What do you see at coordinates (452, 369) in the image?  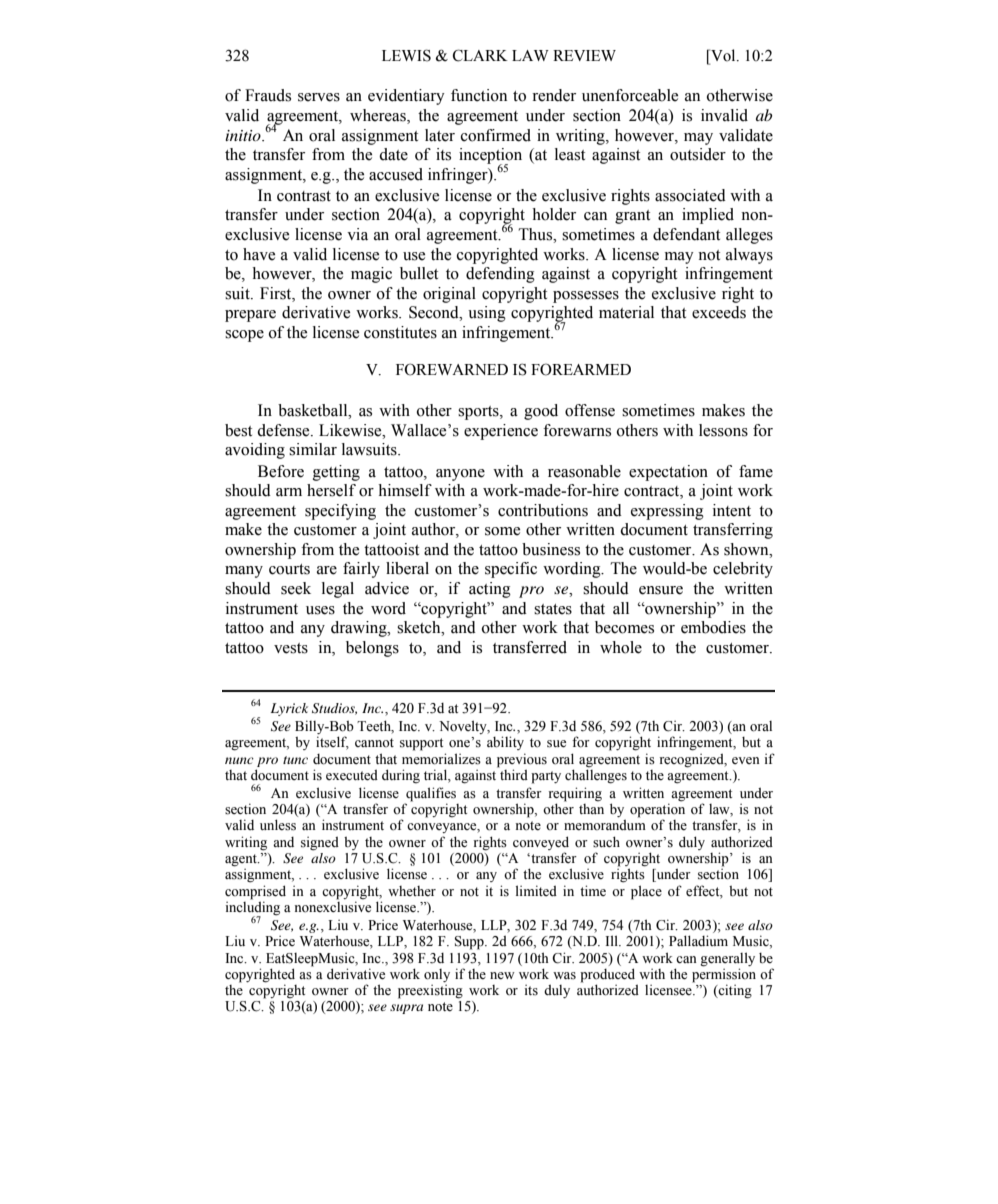 I see `FOREWARNED` at bounding box center [452, 369].
